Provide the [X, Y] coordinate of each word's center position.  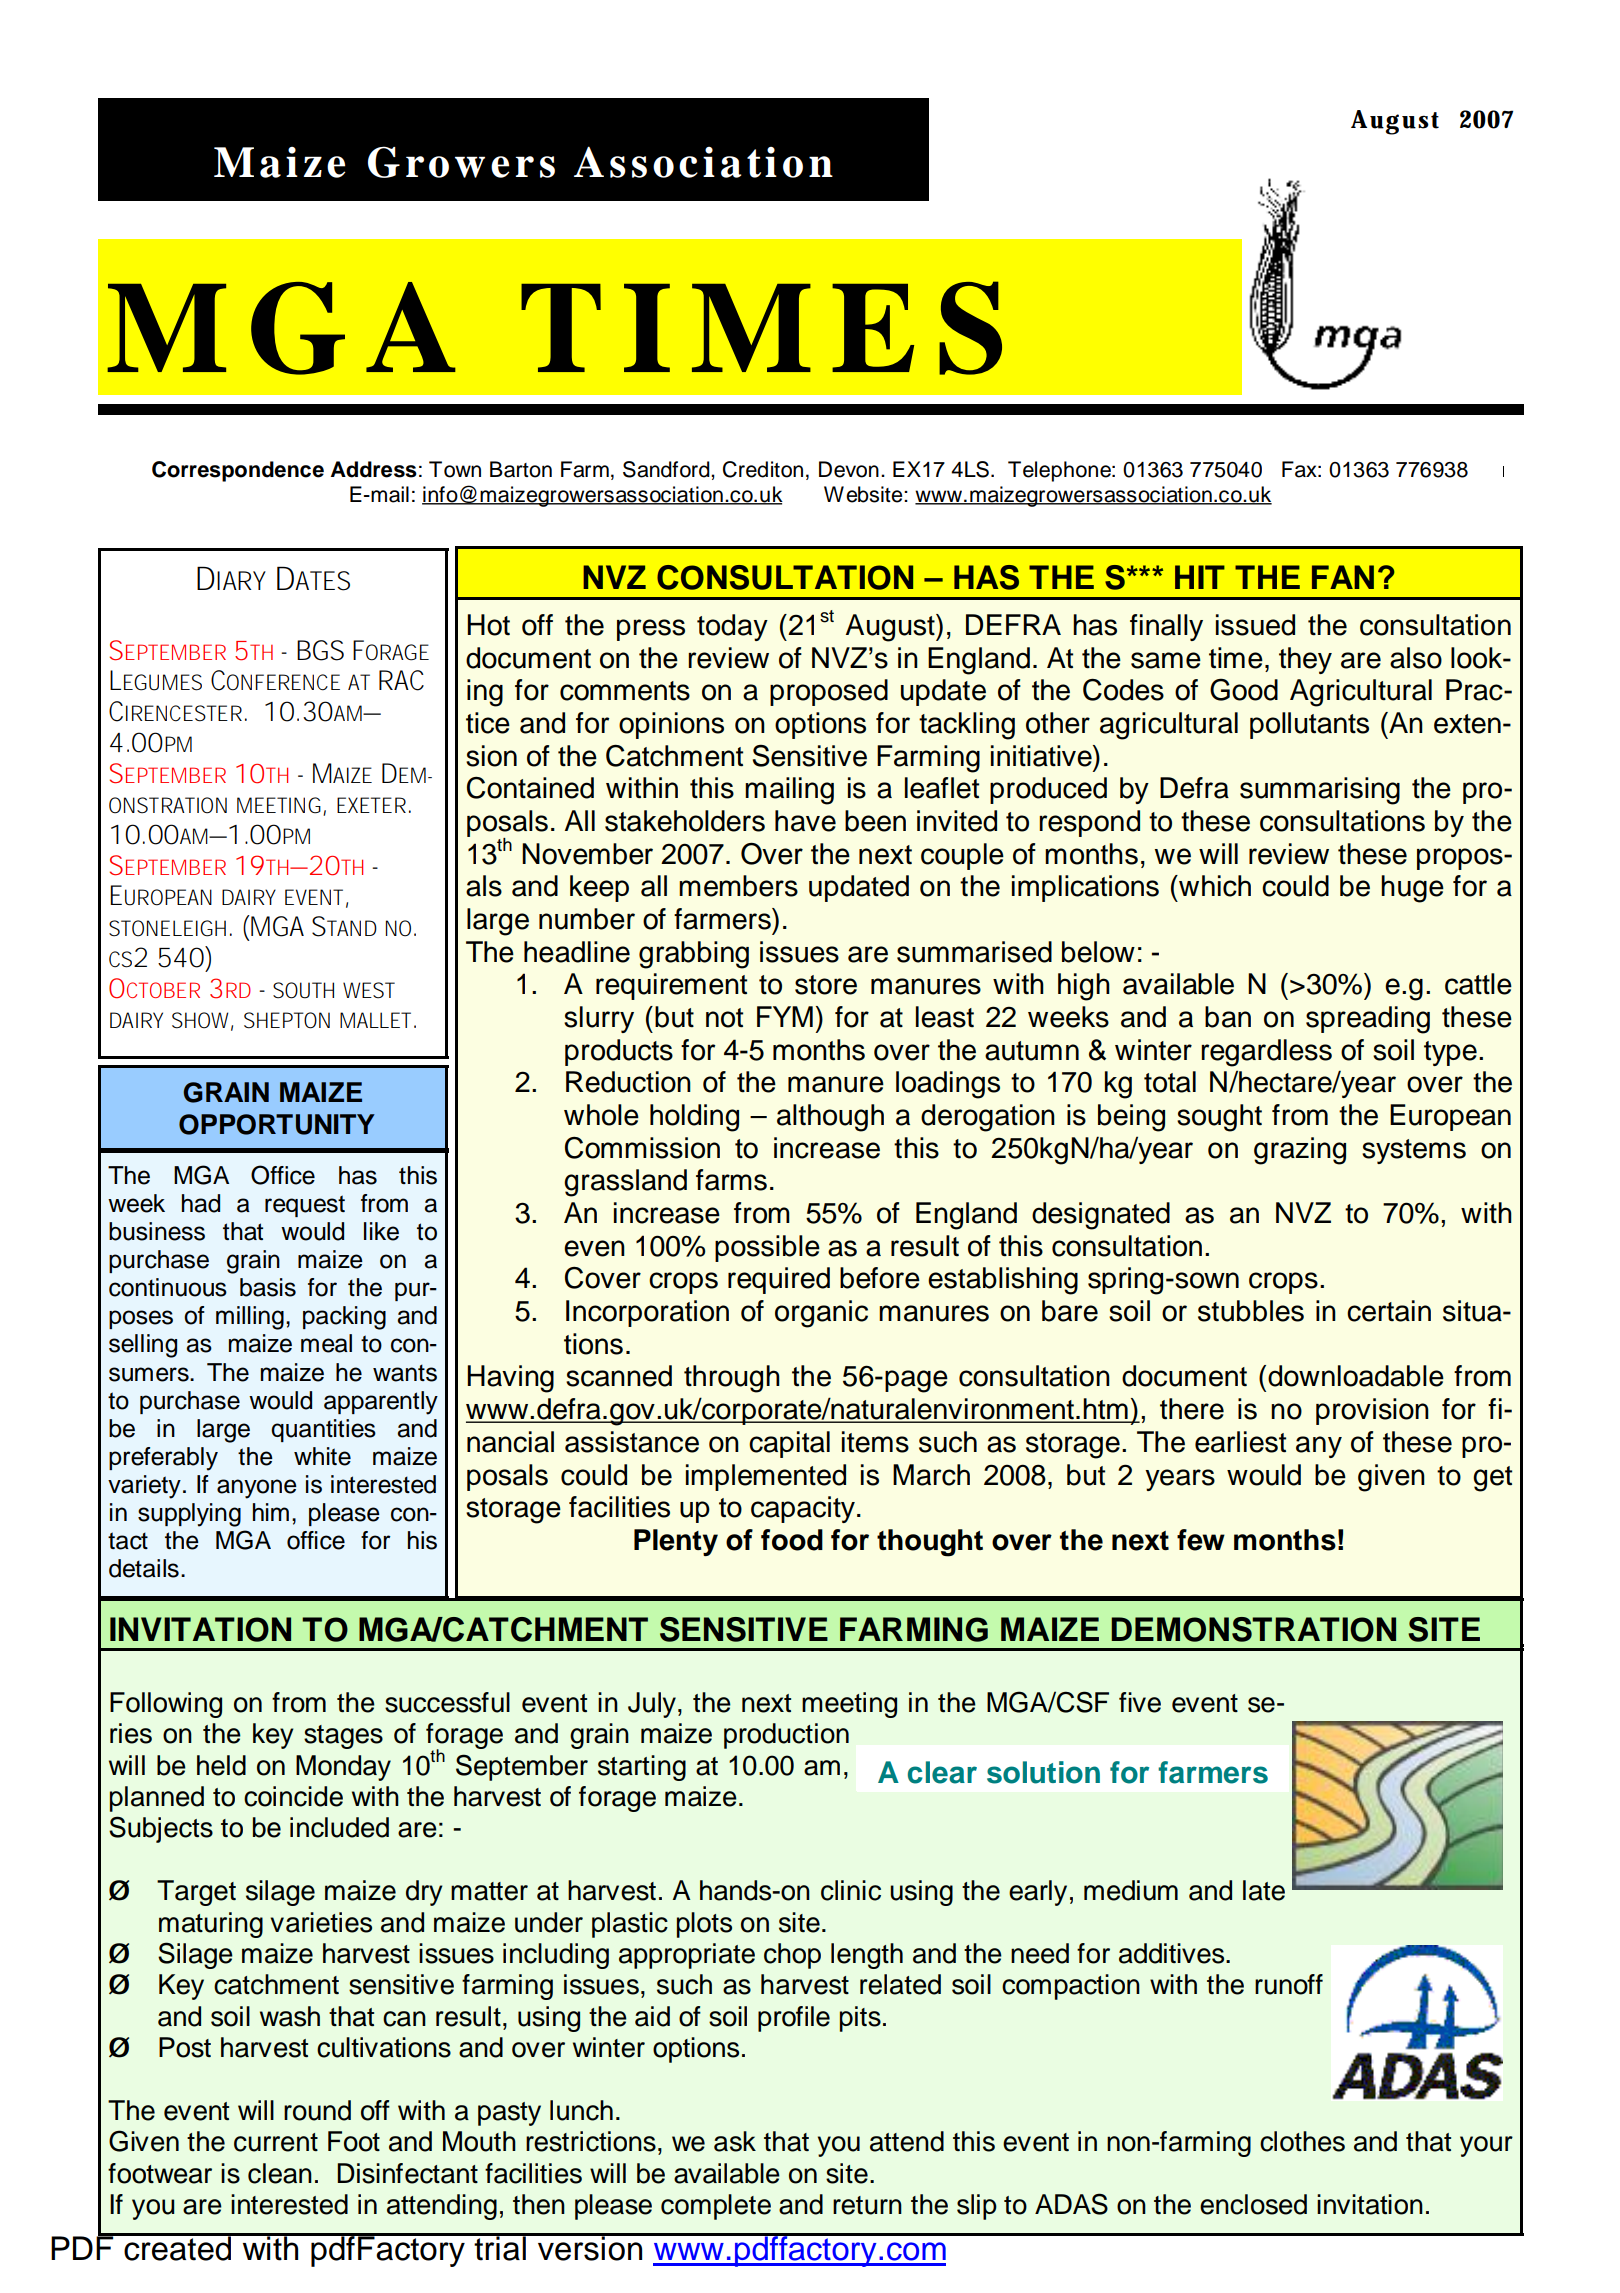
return [867, 2205]
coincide [293, 1796]
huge [1412, 889]
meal [326, 1343]
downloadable [1356, 1376]
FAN [1343, 577]
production [786, 1736]
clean [280, 2173]
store [826, 985]
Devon [849, 469]
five [1140, 1702]
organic [821, 1314]
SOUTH [303, 990]
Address [374, 469]
